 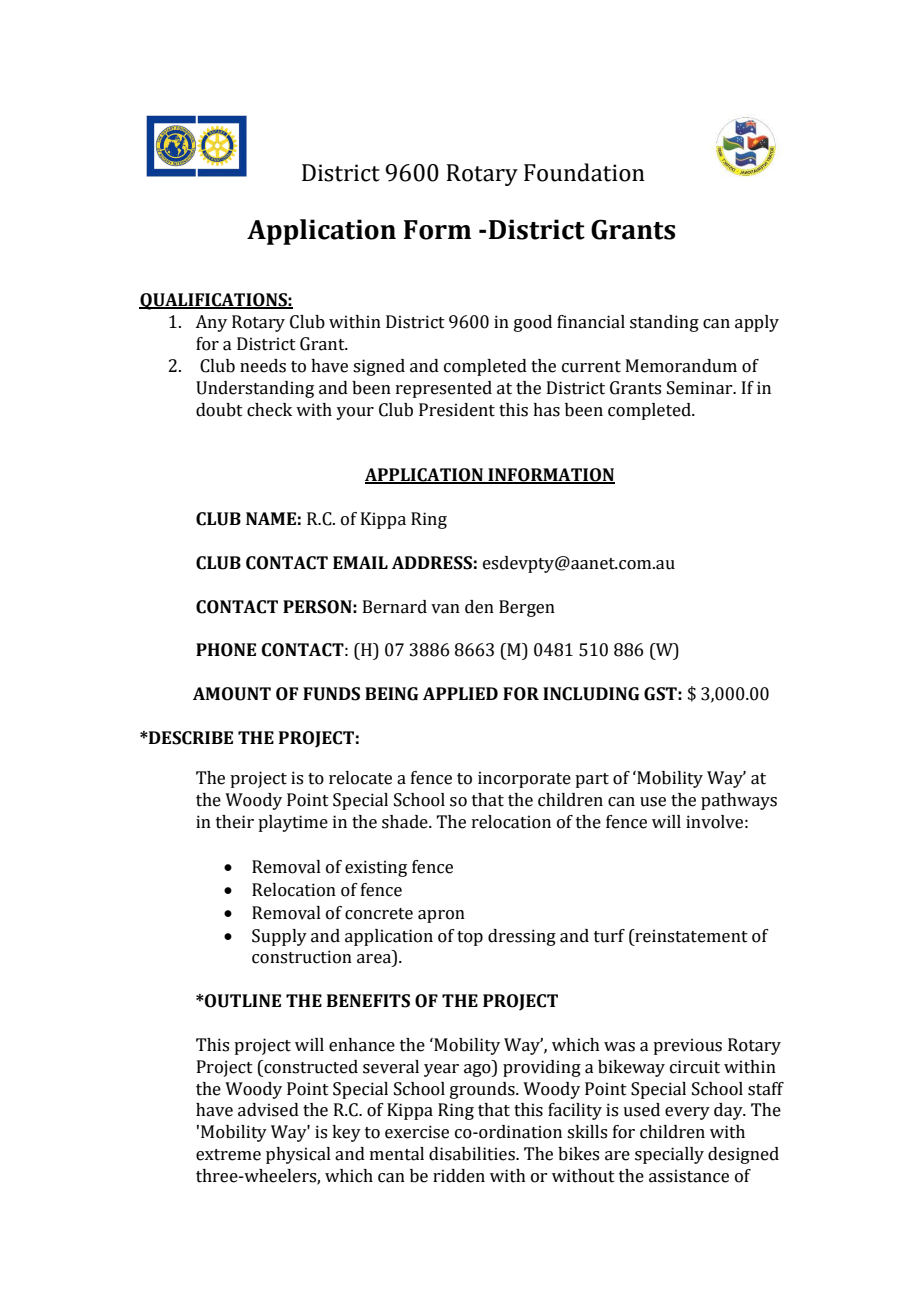 What do you see at coordinates (701, 388) in the document?
I see `Seminar` at bounding box center [701, 388].
